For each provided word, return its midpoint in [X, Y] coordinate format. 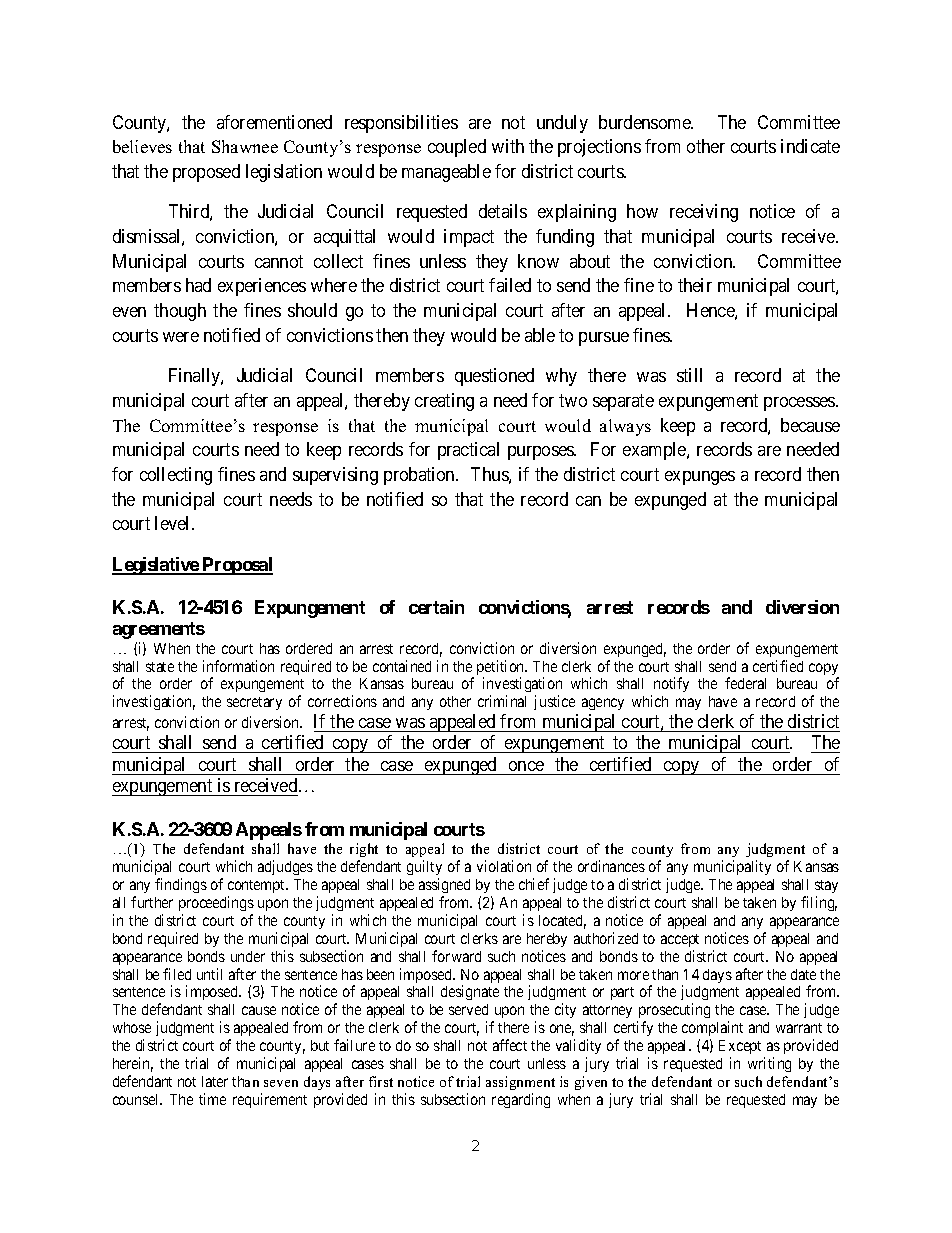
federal [745, 683]
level [174, 523]
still [689, 375]
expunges [700, 478]
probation [421, 476]
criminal [502, 701]
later [215, 1081]
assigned [444, 885]
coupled [457, 148]
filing [819, 903]
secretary [254, 703]
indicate [810, 146]
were [181, 337]
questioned [494, 377]
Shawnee [245, 146]
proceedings [216, 903]
